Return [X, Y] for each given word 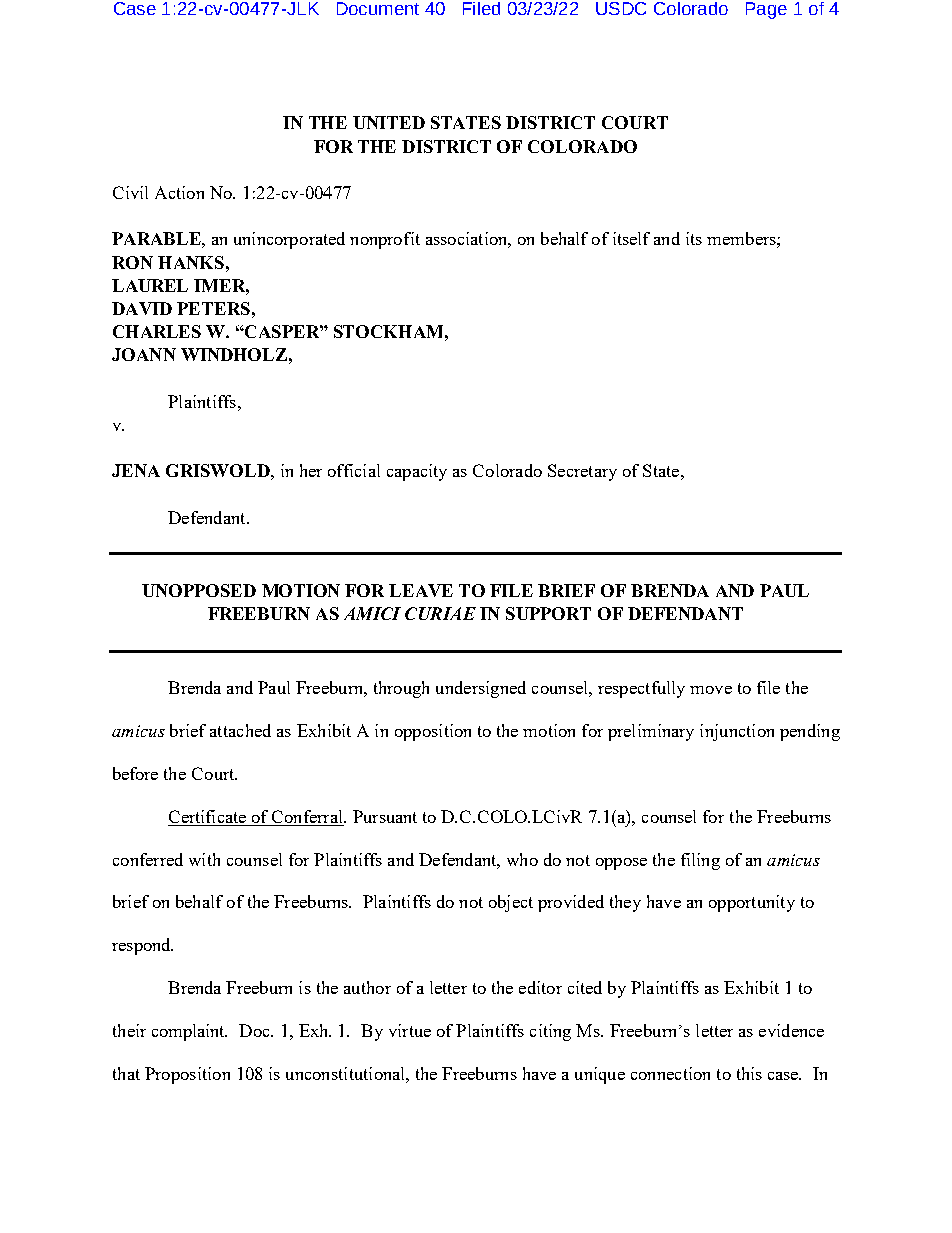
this [749, 1073]
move [711, 690]
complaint [189, 1032]
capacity [417, 472]
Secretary [582, 472]
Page [766, 10]
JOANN [144, 354]
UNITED [389, 122]
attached [240, 730]
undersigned [481, 689]
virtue [410, 1030]
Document [378, 8]
